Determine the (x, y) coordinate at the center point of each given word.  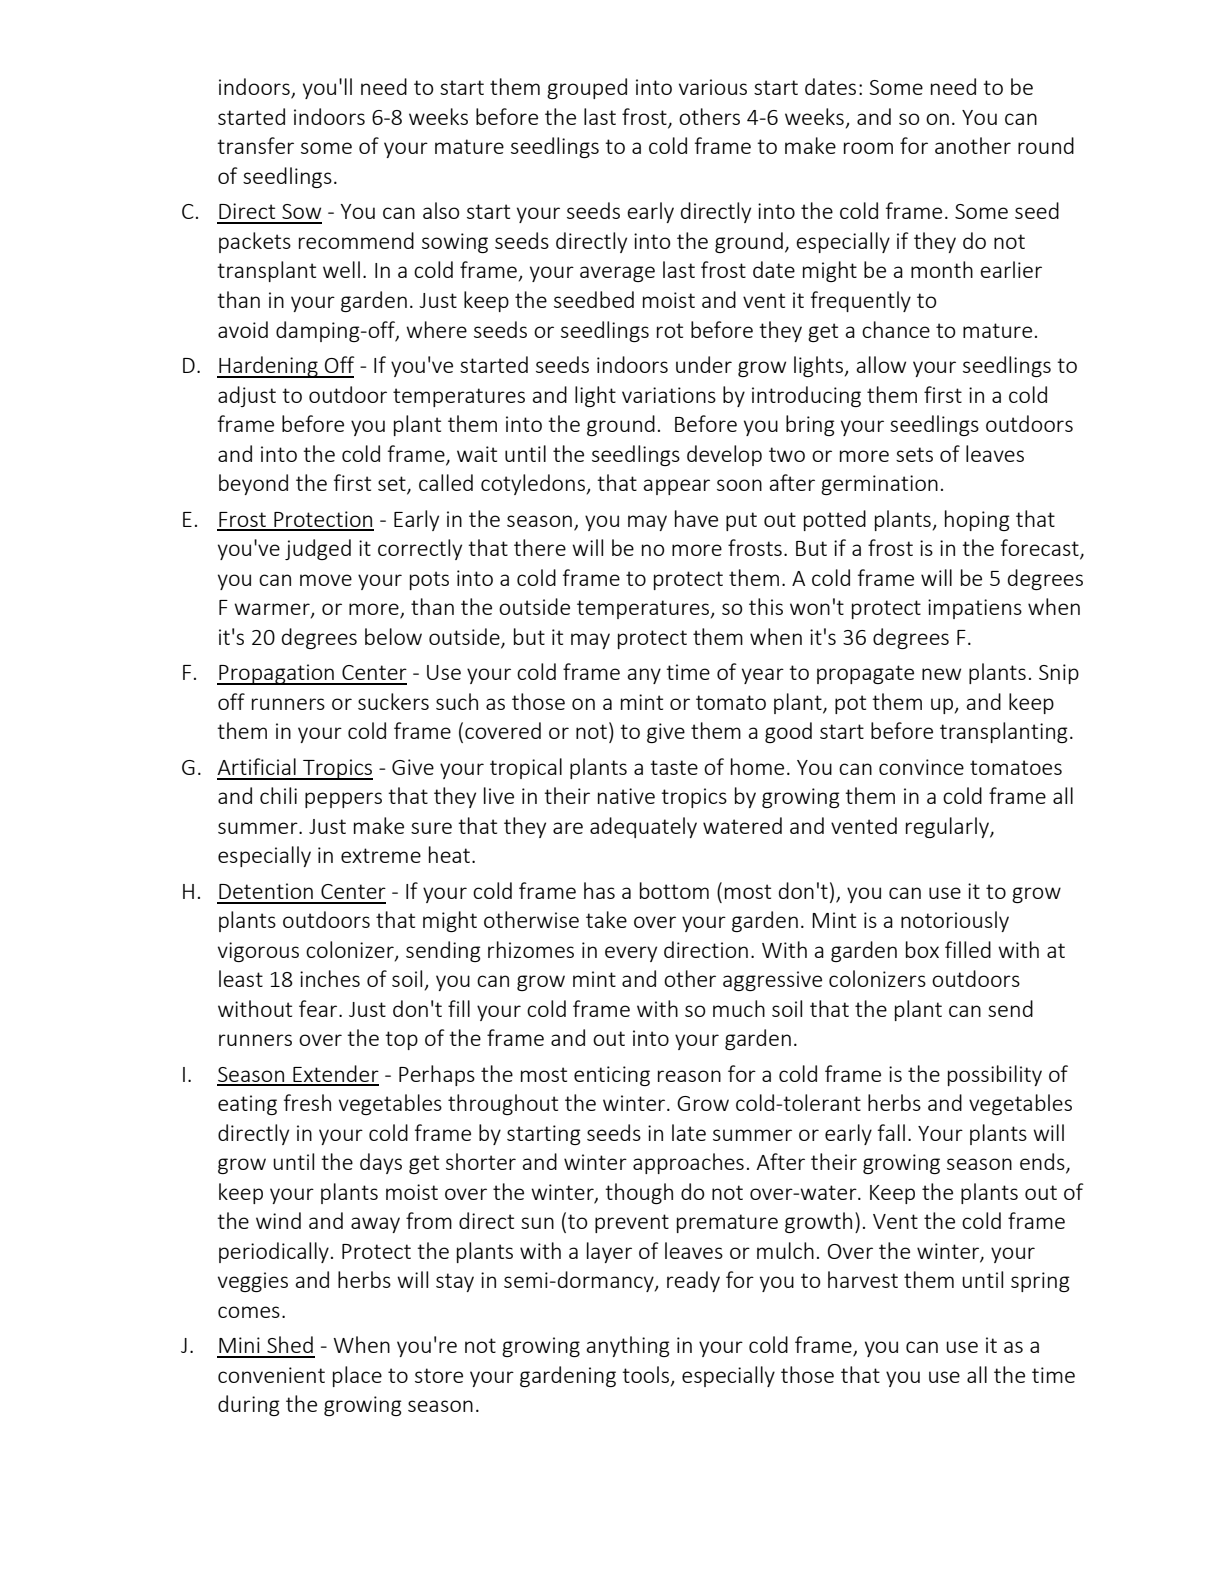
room (868, 148)
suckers (393, 701)
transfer (255, 145)
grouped (587, 88)
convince (921, 767)
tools (645, 1374)
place (357, 1376)
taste (674, 767)
